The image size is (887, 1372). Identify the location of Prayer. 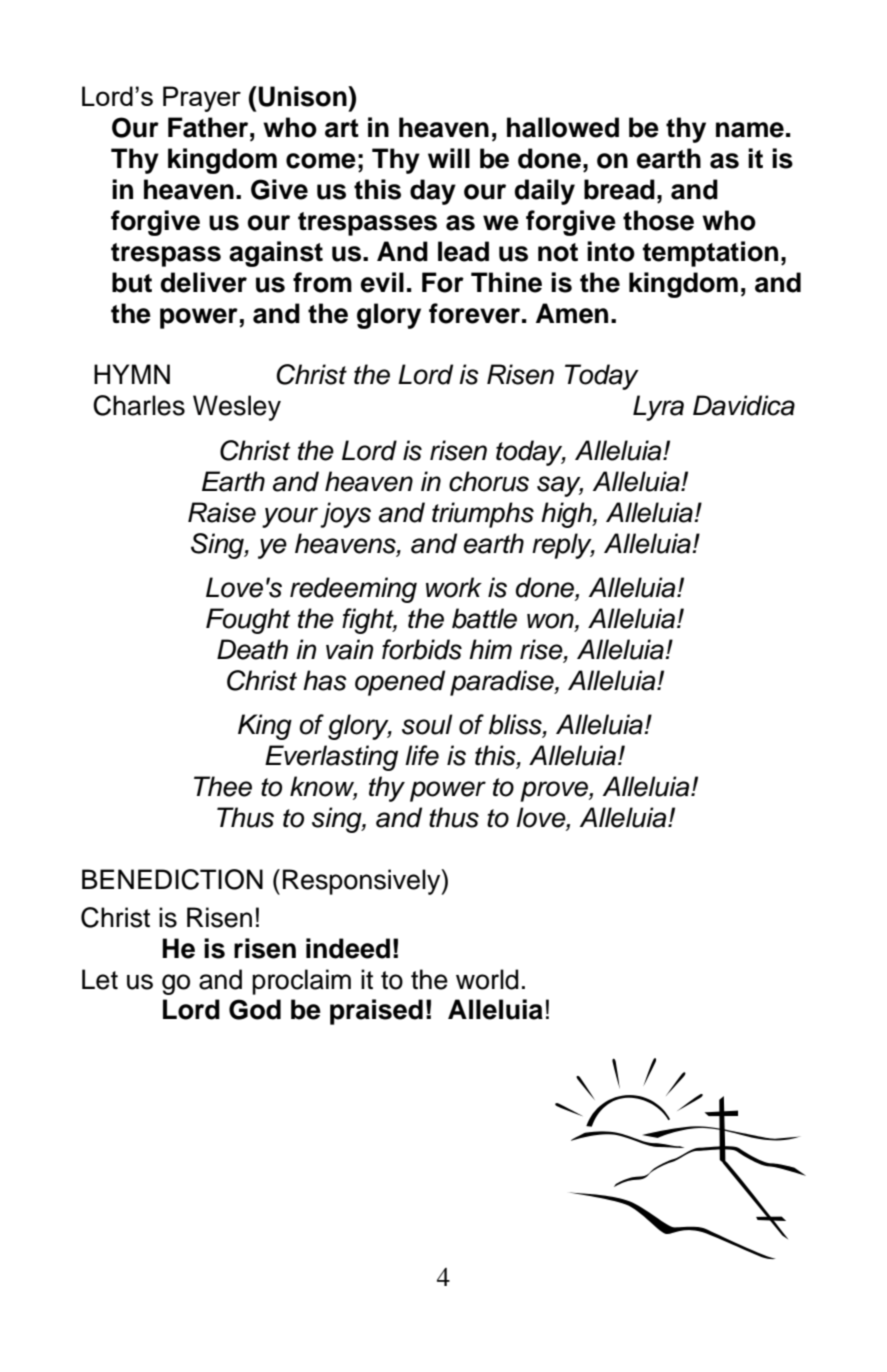
(202, 99).
